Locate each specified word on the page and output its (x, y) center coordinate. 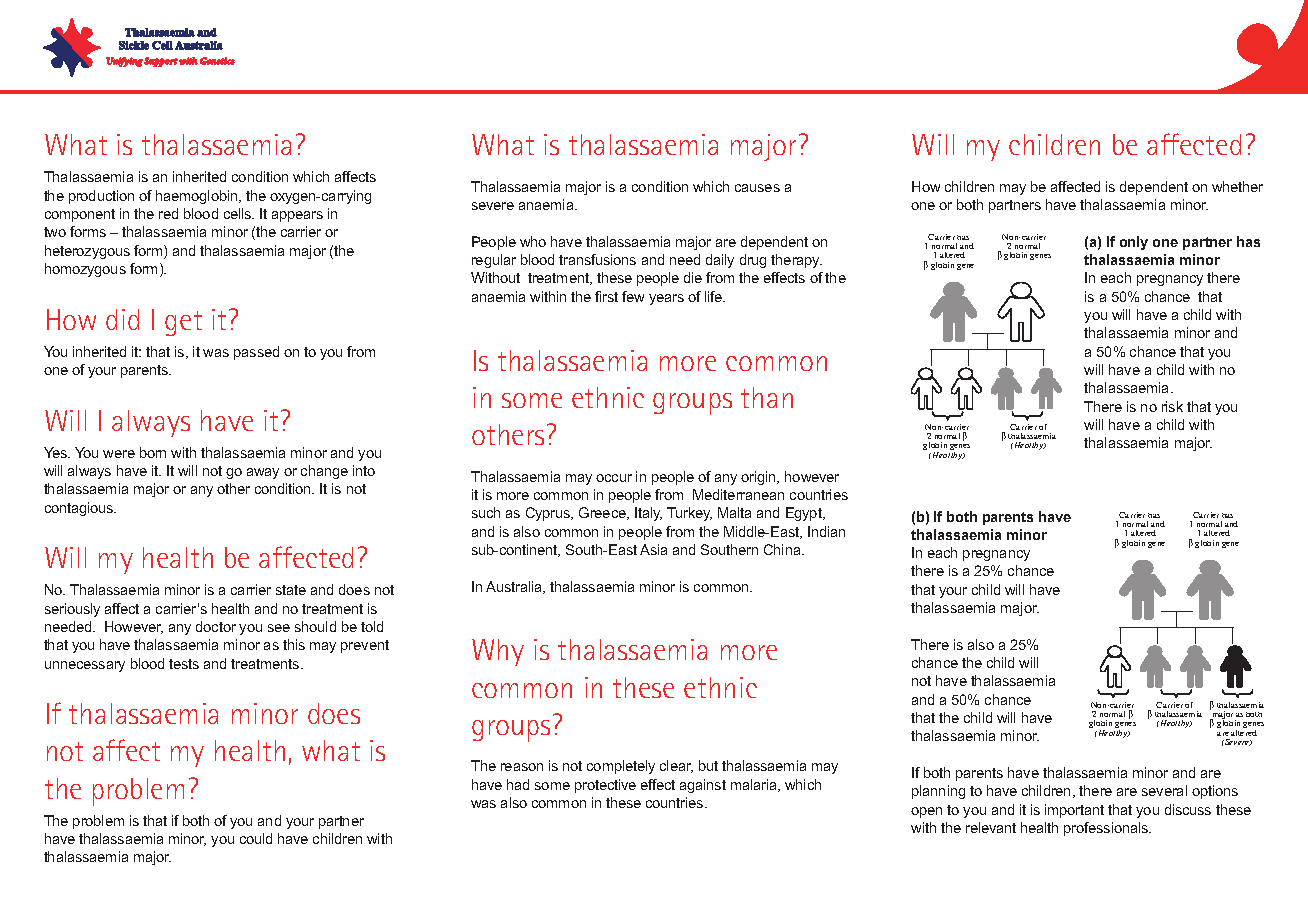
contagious (80, 509)
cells (239, 213)
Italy (648, 514)
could (256, 838)
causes (757, 188)
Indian (826, 531)
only (1134, 243)
